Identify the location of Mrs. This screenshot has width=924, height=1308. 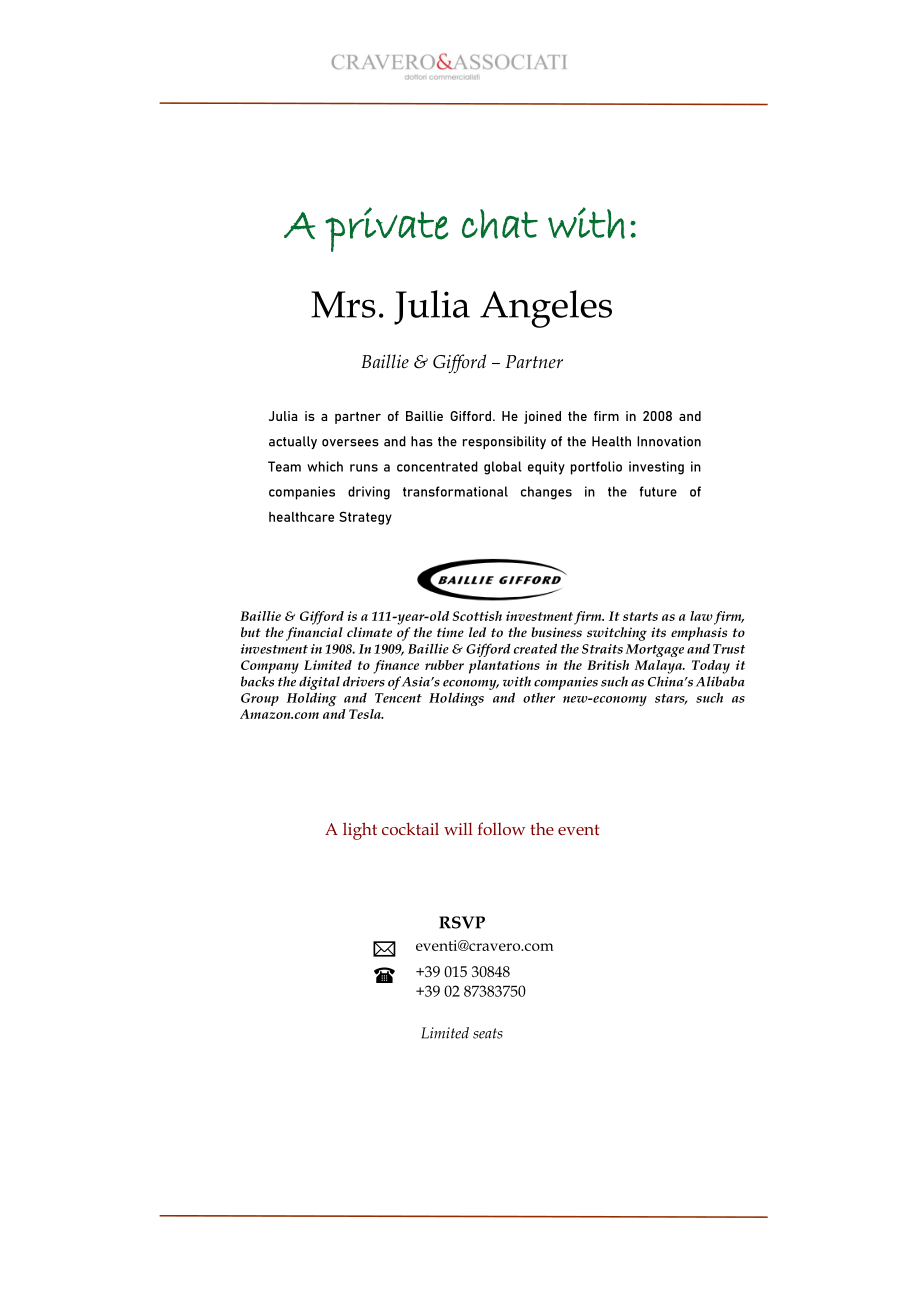
(343, 304).
